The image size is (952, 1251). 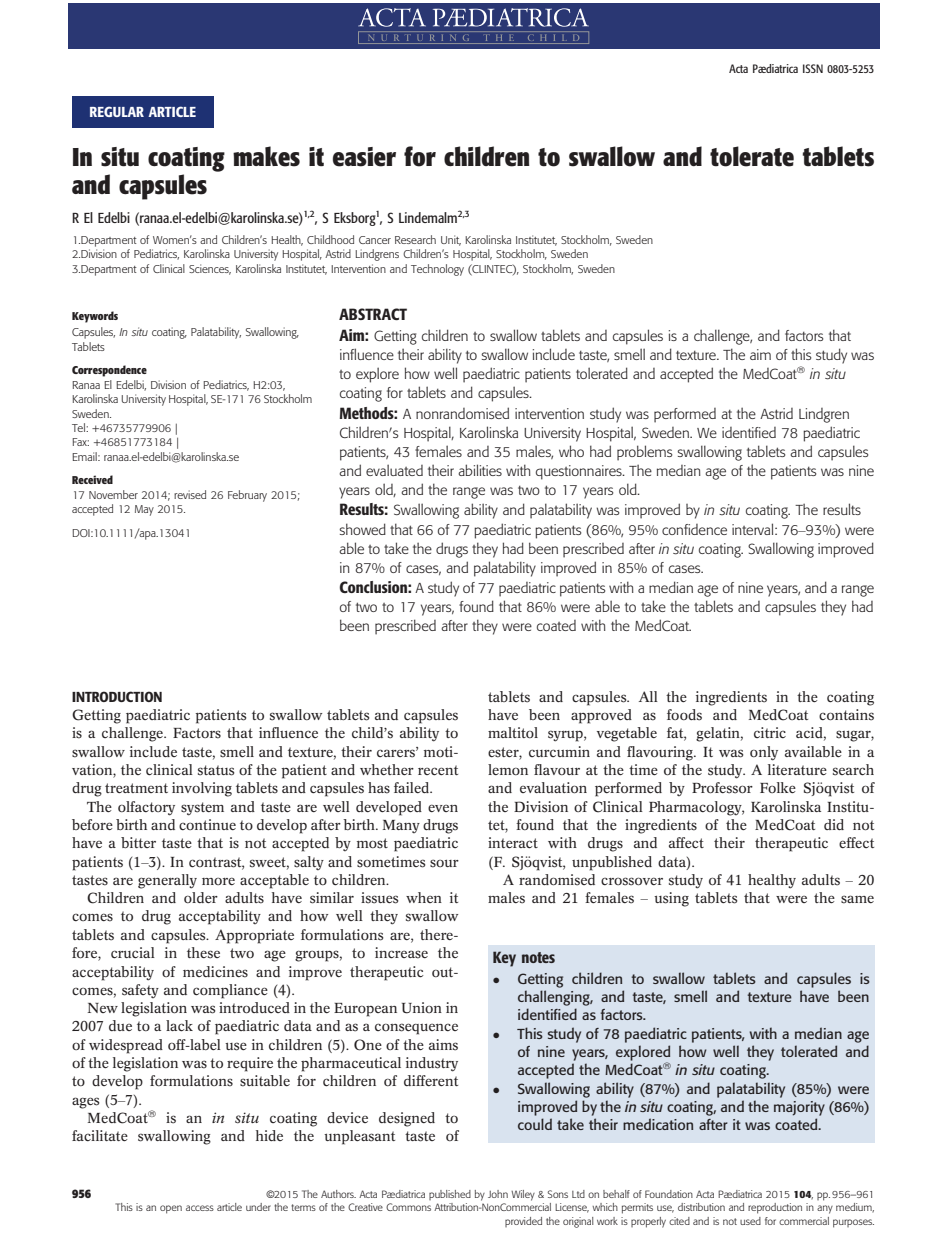 I want to click on easier, so click(x=364, y=157).
